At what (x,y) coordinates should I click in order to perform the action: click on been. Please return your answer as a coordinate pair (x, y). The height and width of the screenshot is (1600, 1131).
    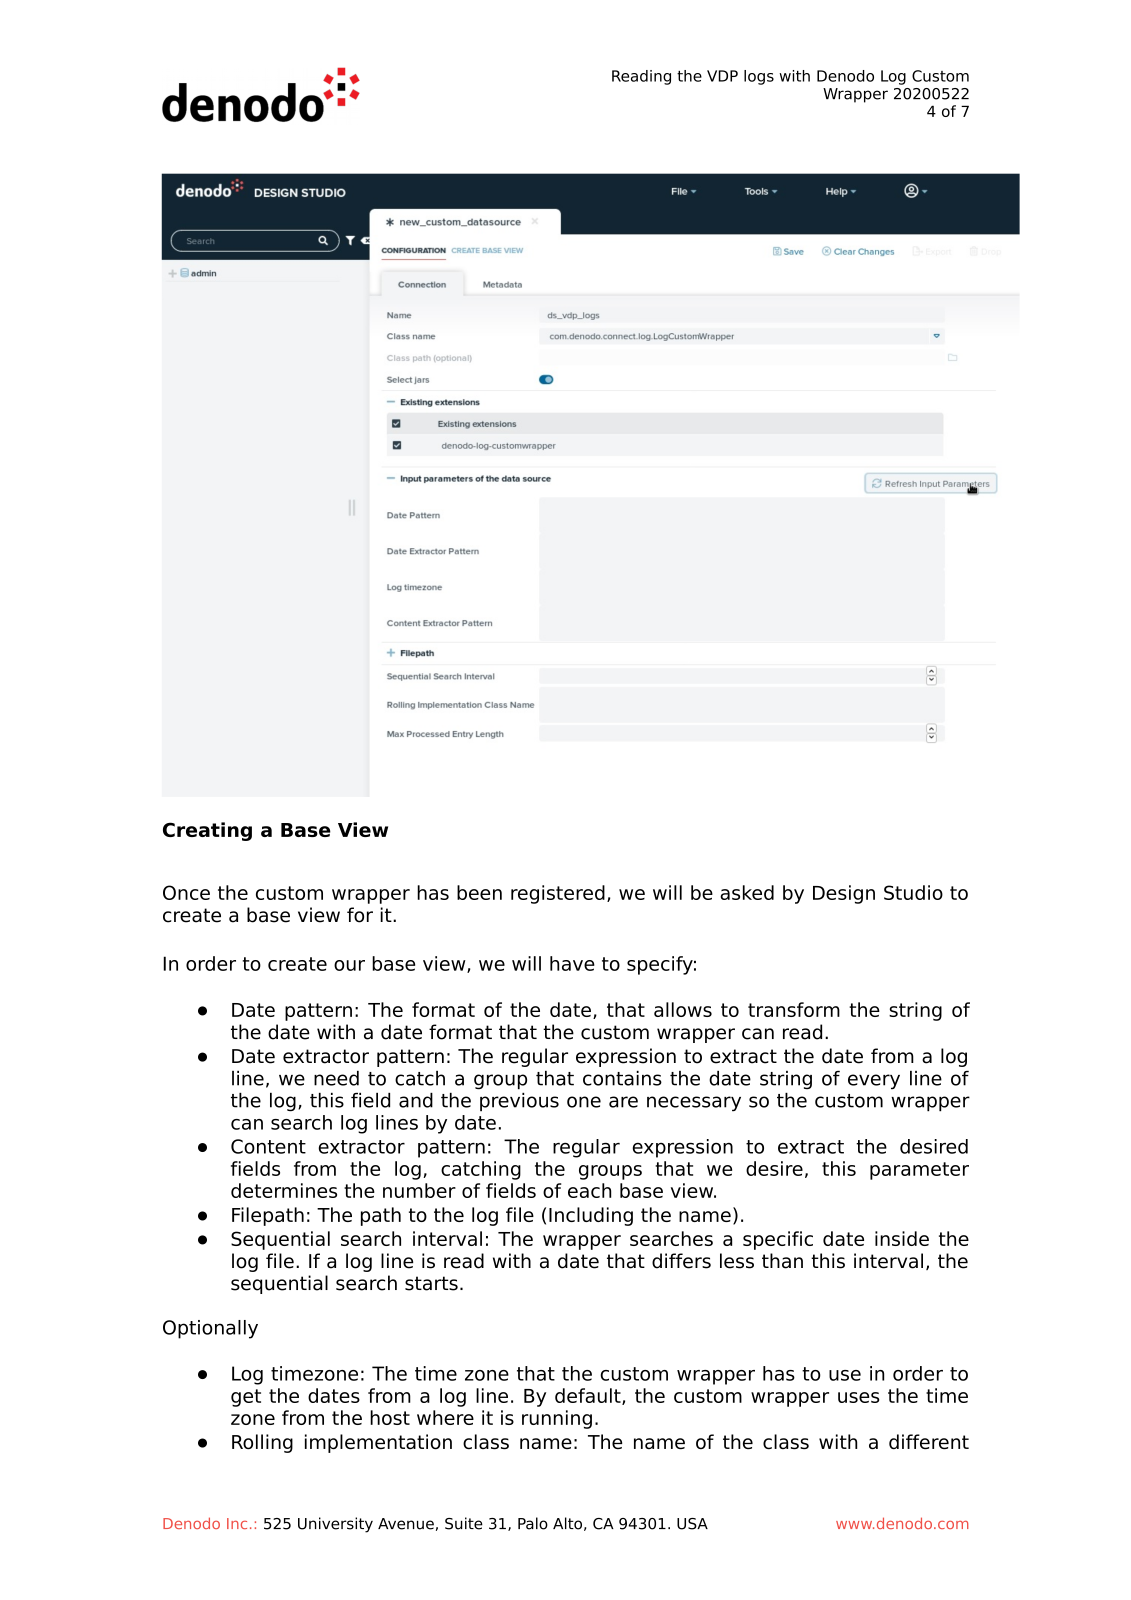
    Looking at the image, I should click on (479, 892).
